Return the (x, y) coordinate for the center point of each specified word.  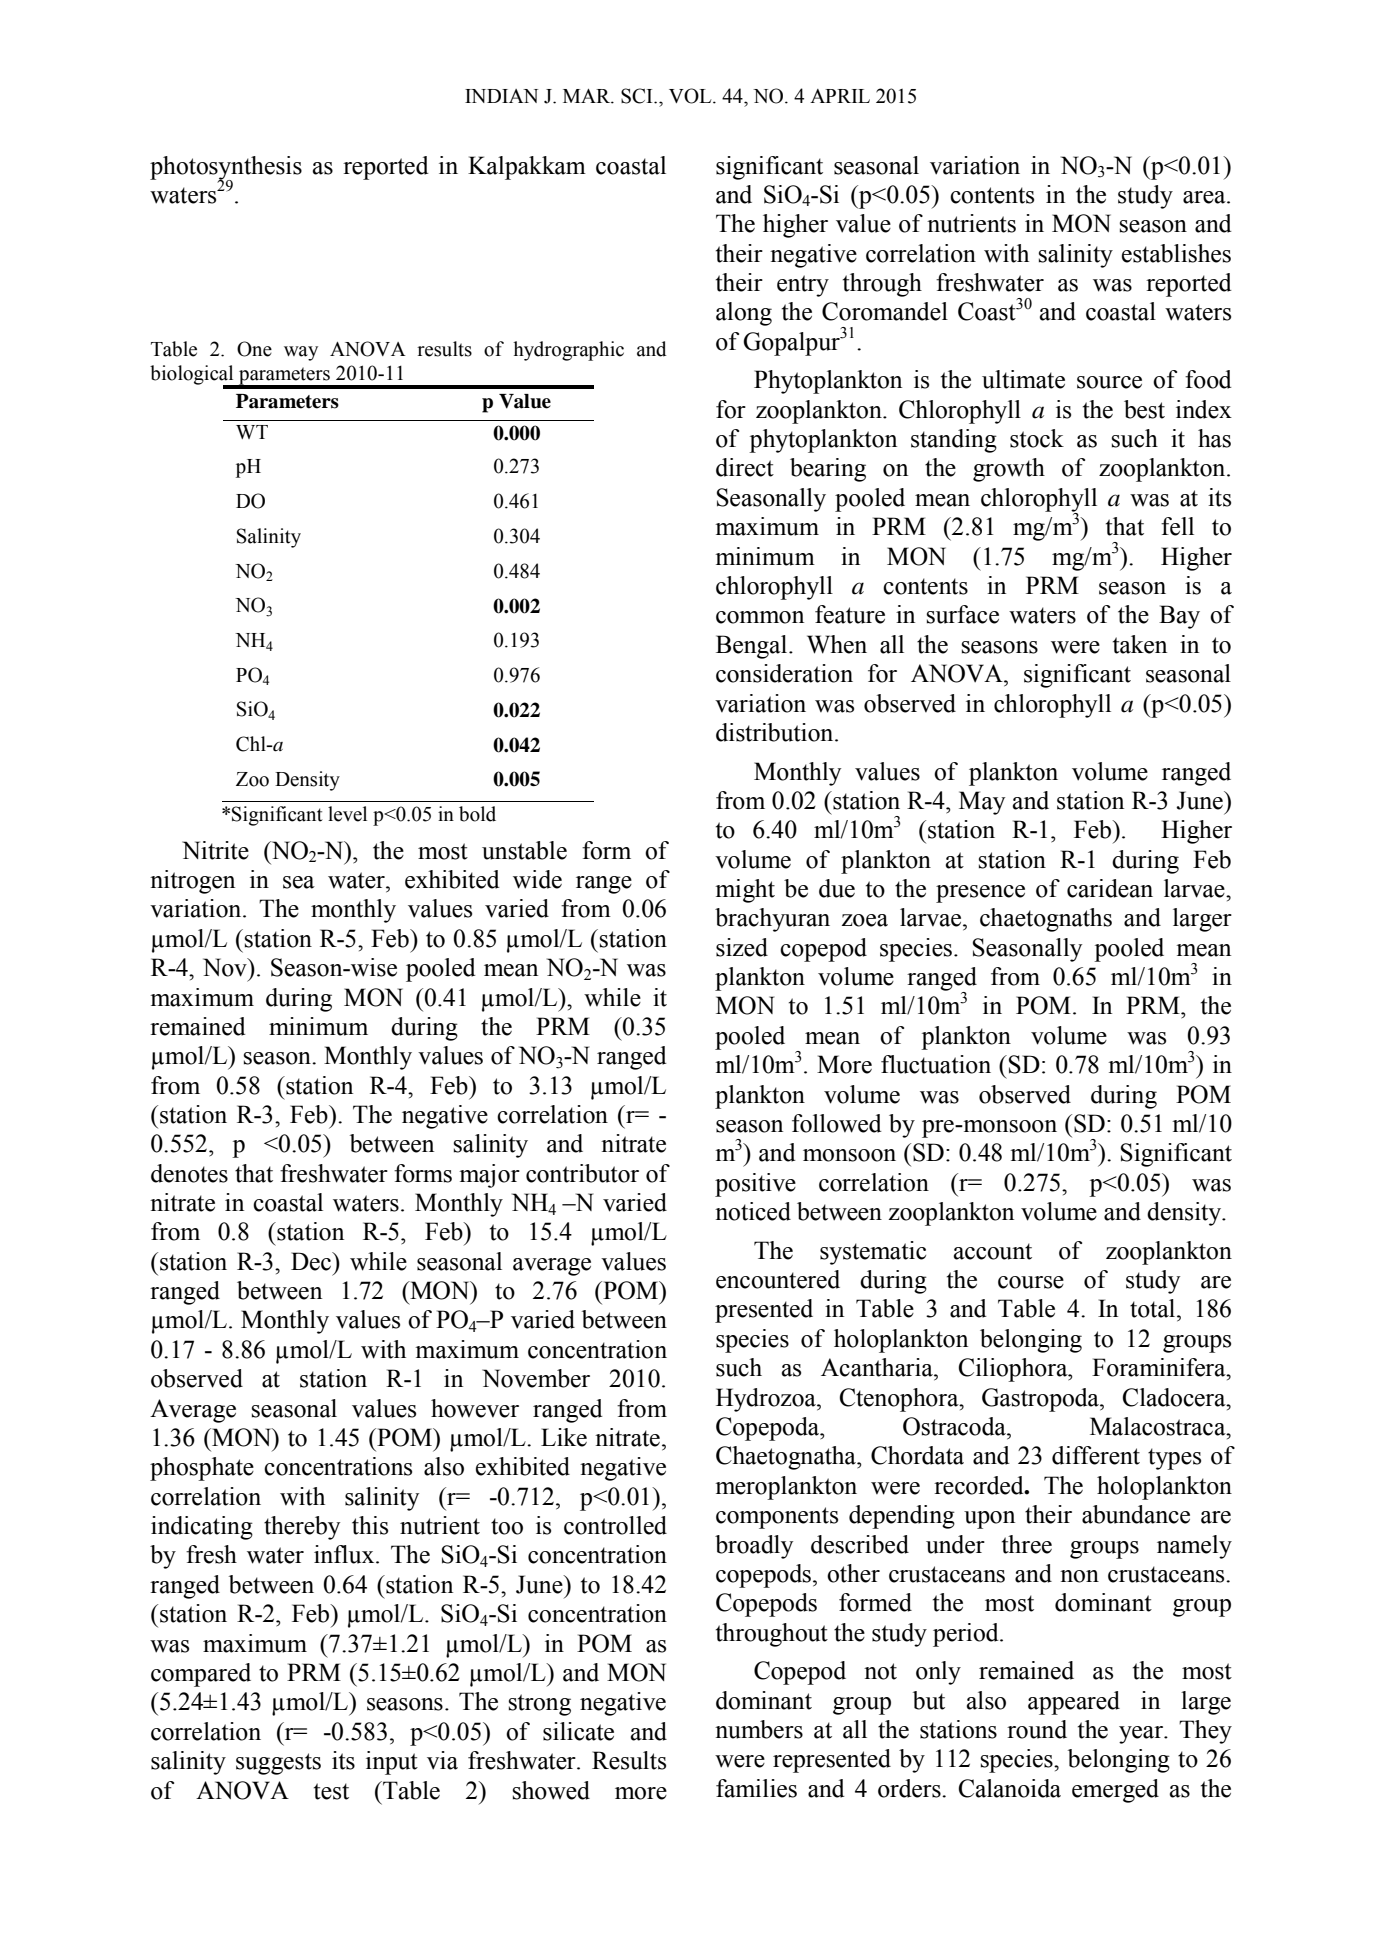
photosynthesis (226, 169)
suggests (278, 1764)
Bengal (753, 647)
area (1205, 197)
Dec (312, 1261)
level (347, 814)
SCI (638, 96)
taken (1140, 644)
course (1031, 1282)
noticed (753, 1211)
